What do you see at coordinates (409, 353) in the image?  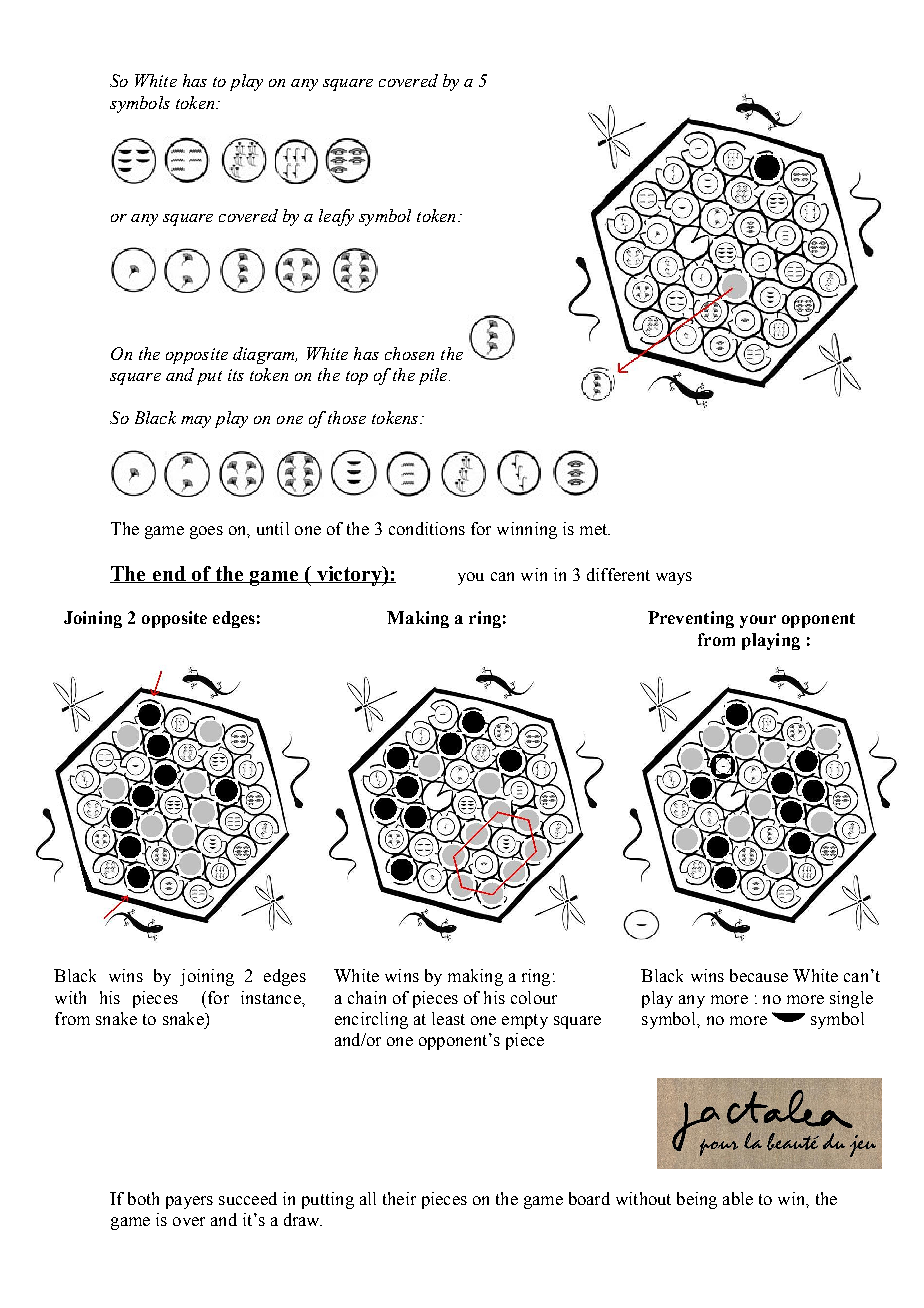 I see `chosen` at bounding box center [409, 353].
